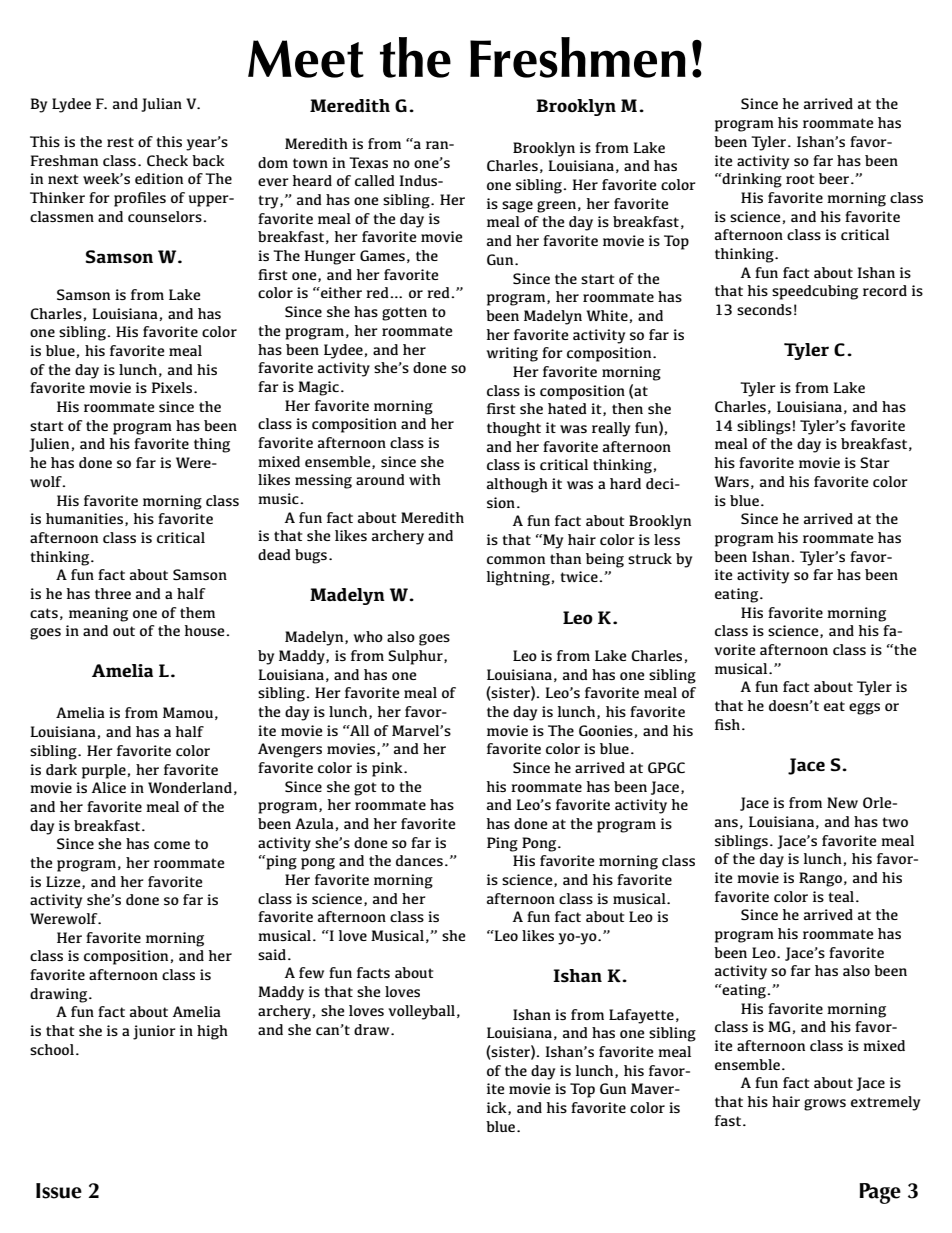 The image size is (952, 1233). Describe the element at coordinates (578, 57) in the image. I see `Freshmen` at that location.
